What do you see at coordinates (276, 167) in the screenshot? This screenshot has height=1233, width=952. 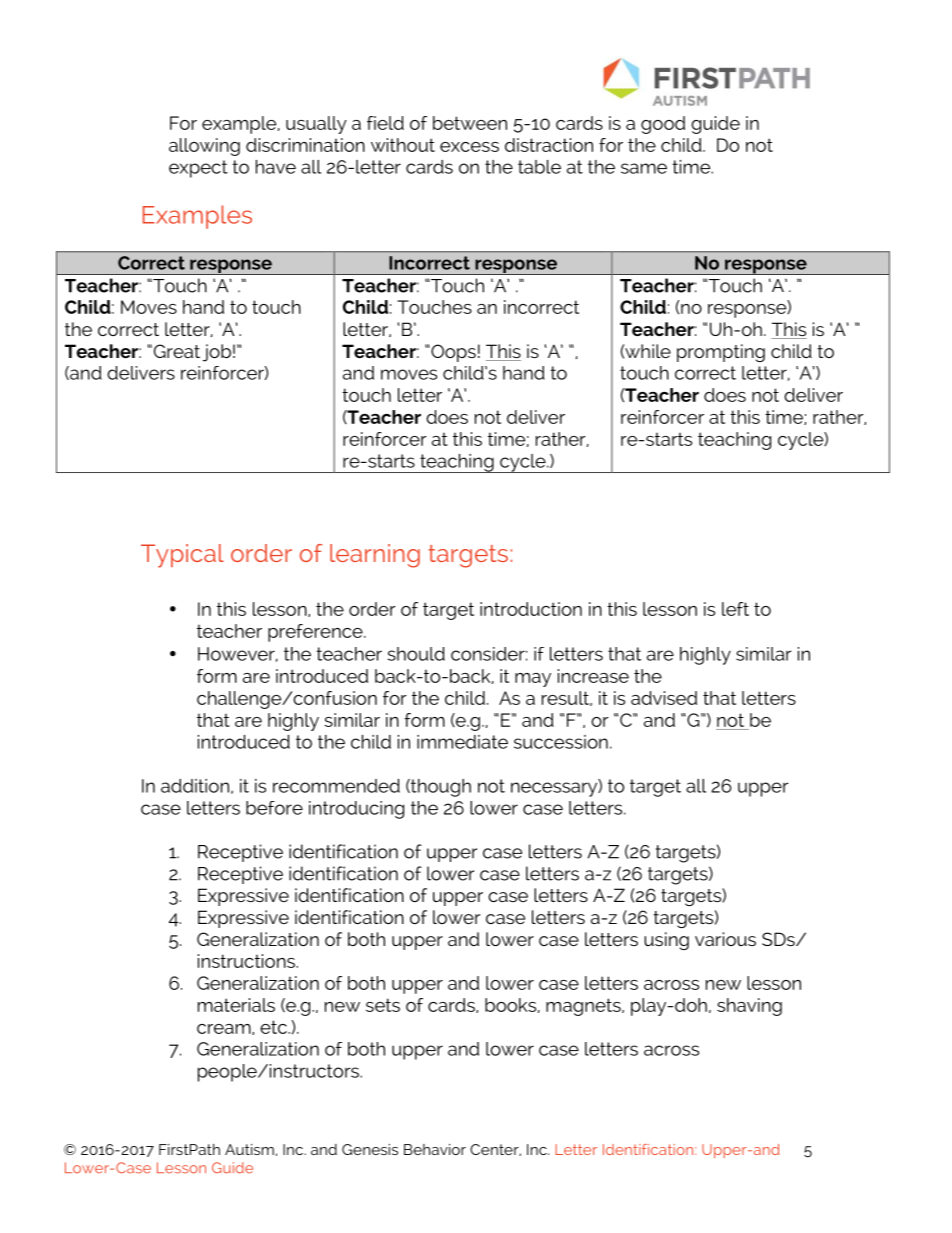 I see `have` at bounding box center [276, 167].
